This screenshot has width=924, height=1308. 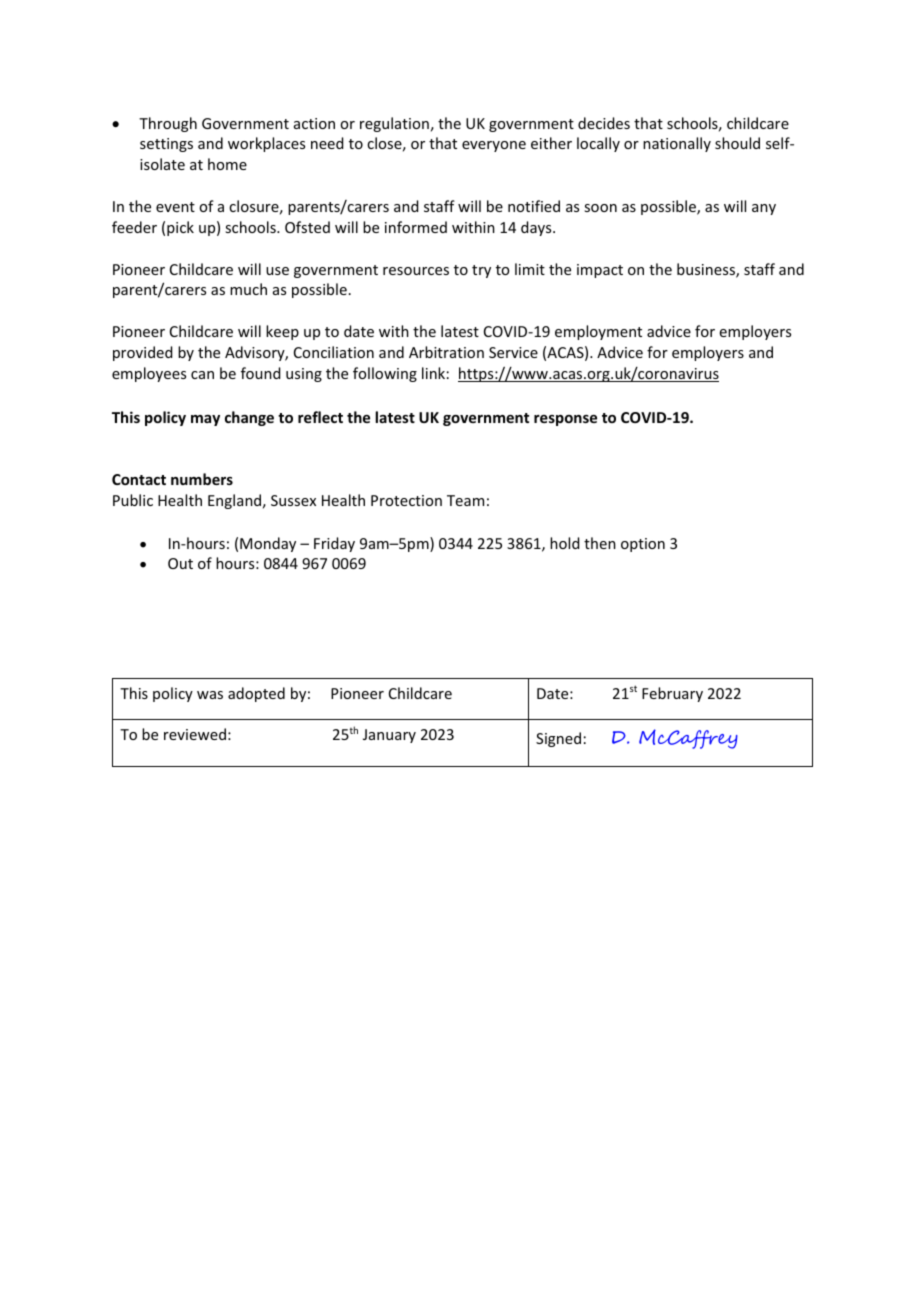 What do you see at coordinates (643, 545) in the screenshot?
I see `option` at bounding box center [643, 545].
